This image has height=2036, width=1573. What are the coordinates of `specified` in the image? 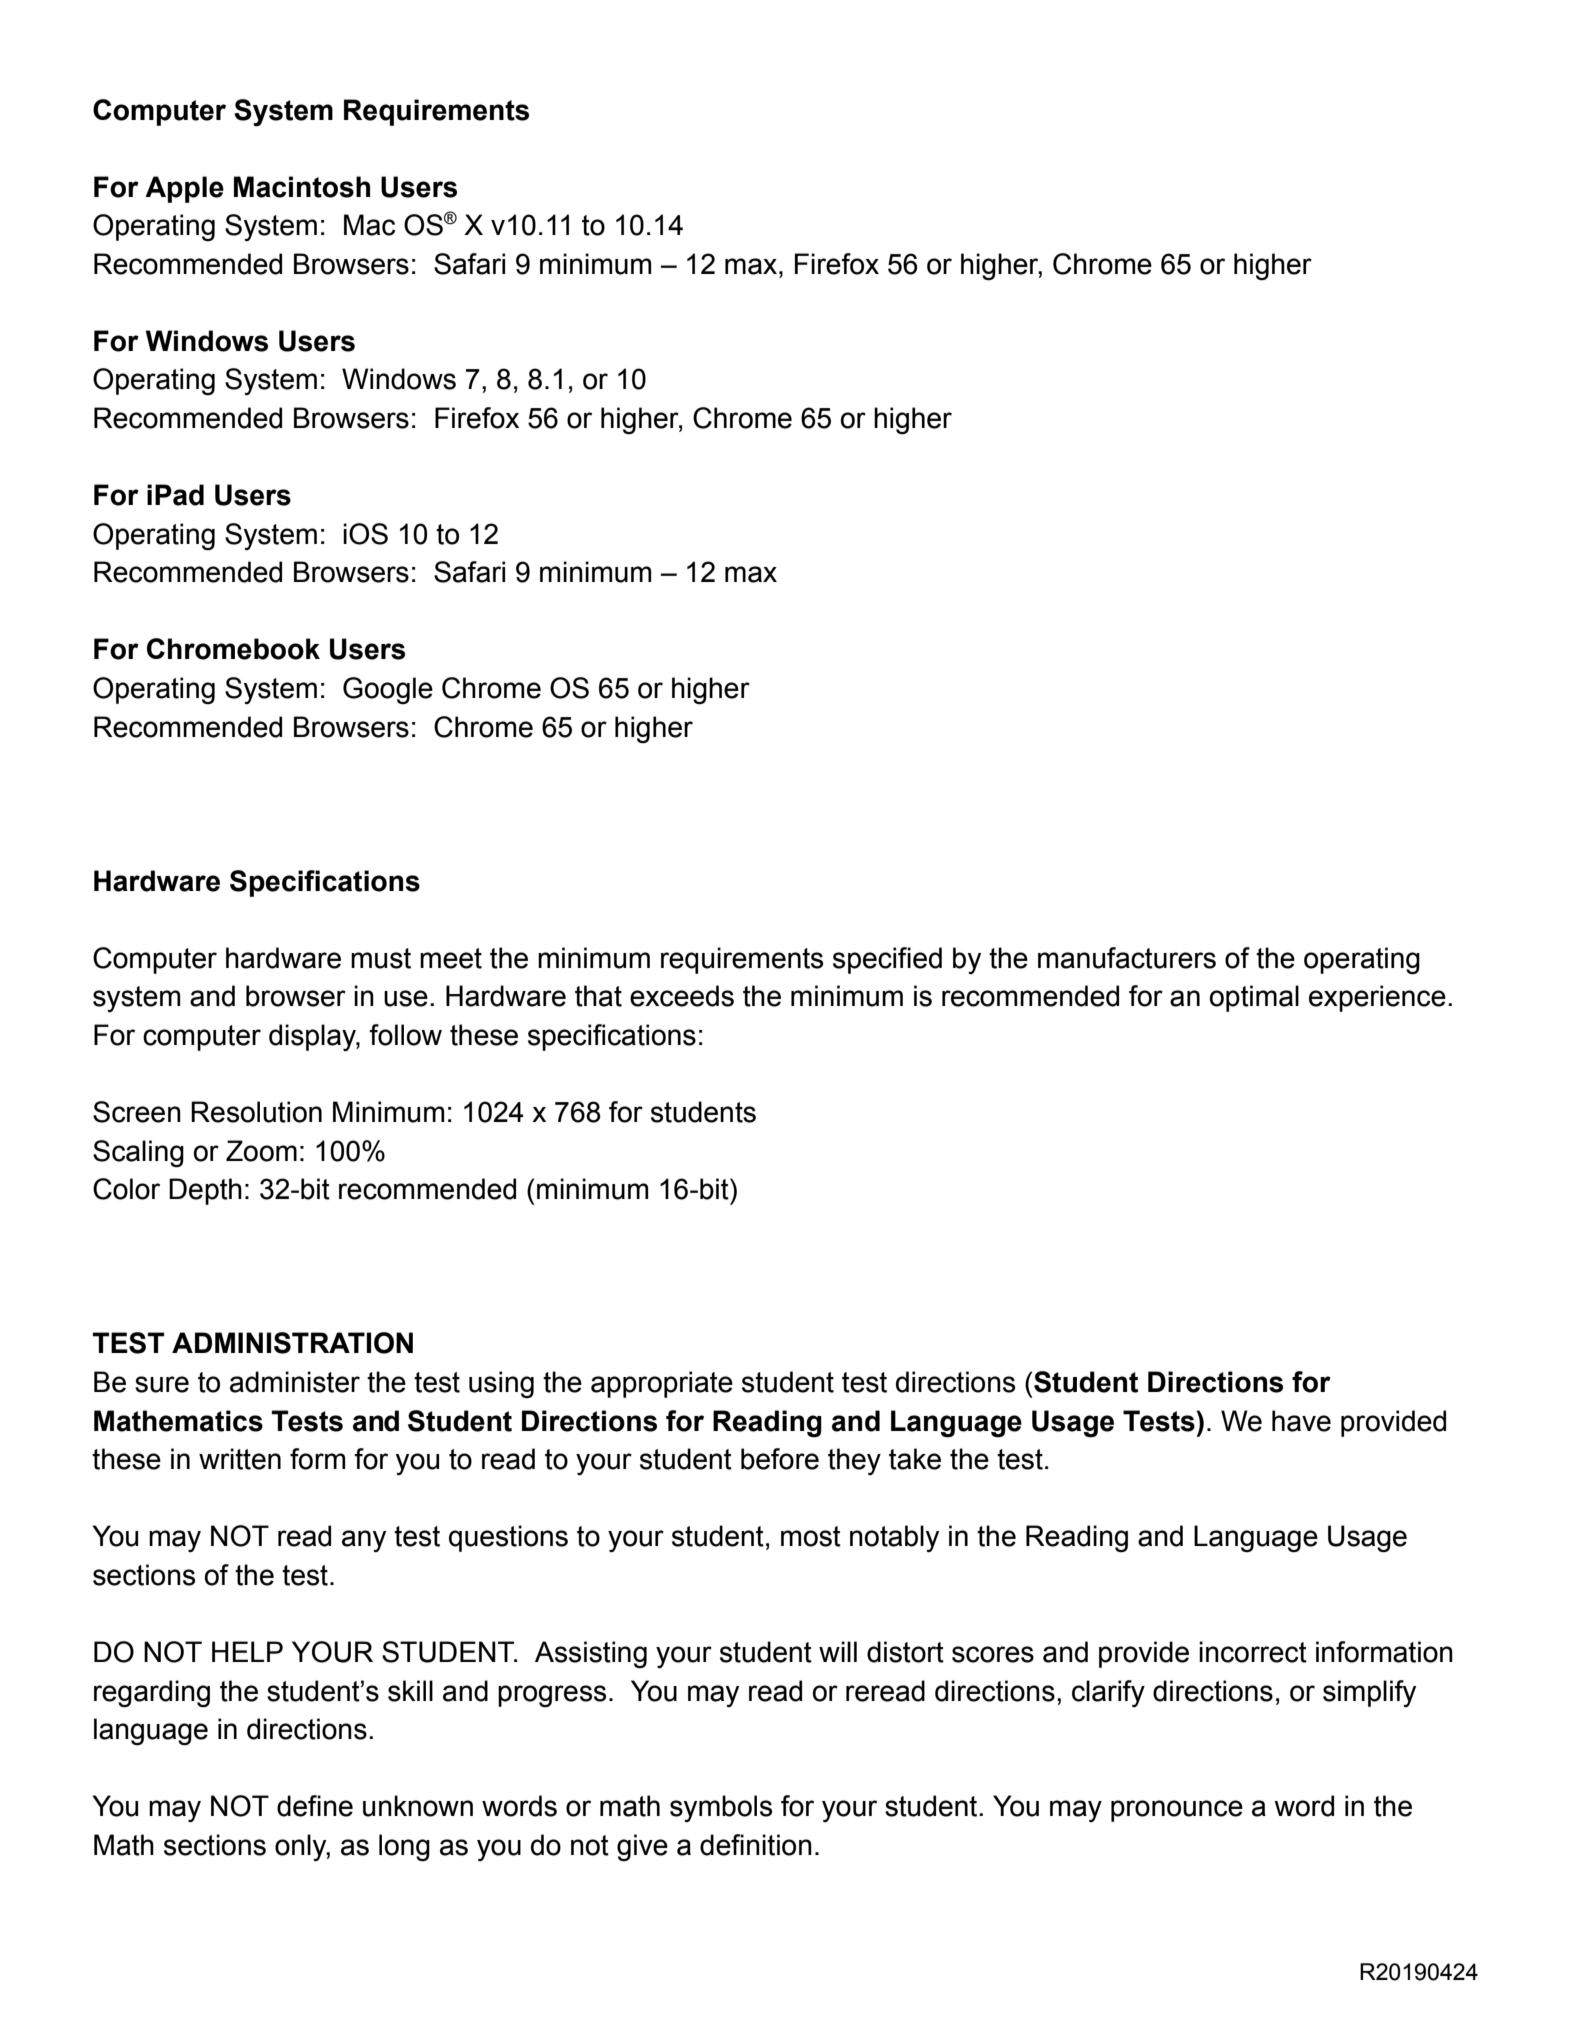 It's located at (887, 960).
